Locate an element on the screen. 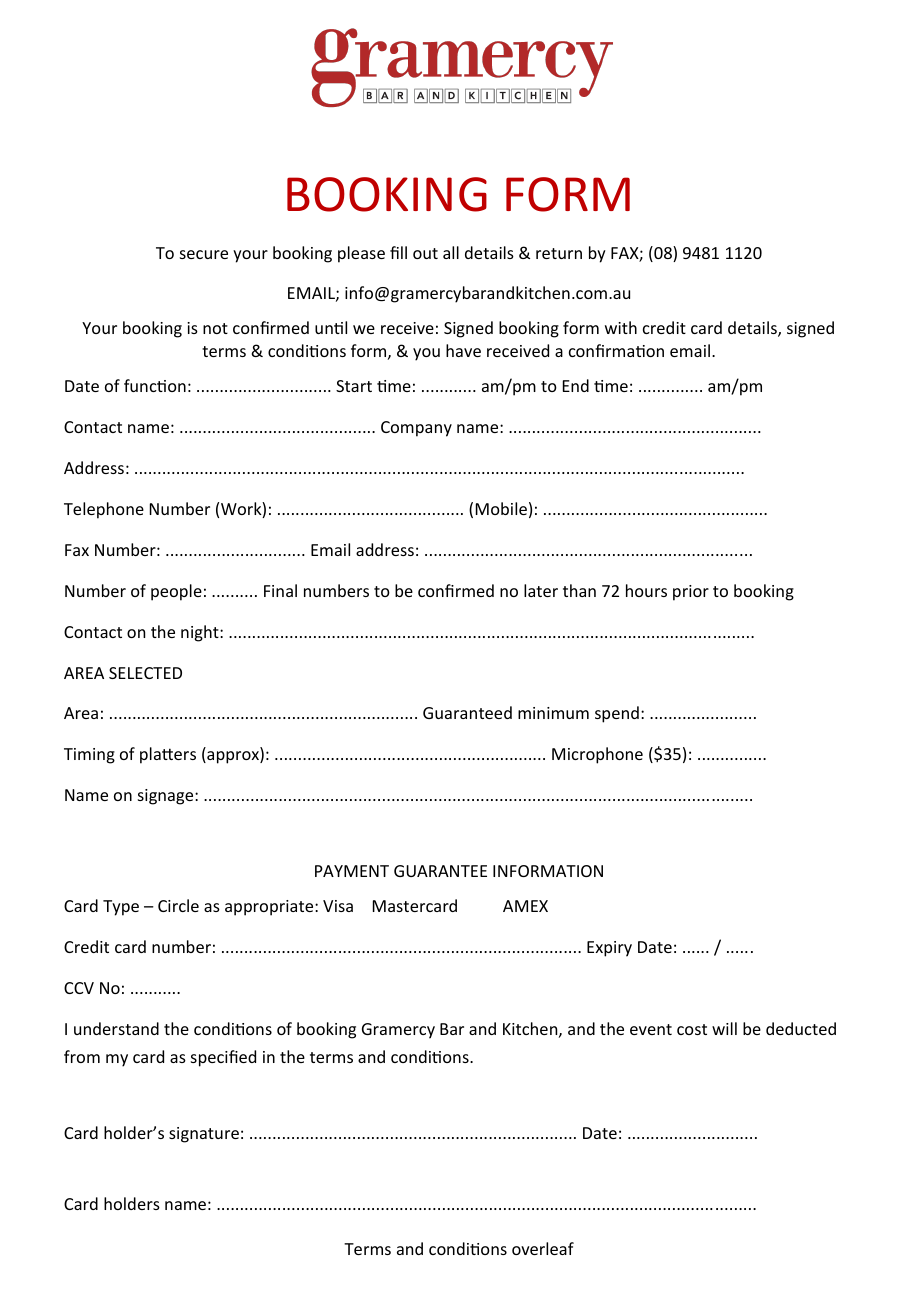  specified is located at coordinates (223, 1058).
